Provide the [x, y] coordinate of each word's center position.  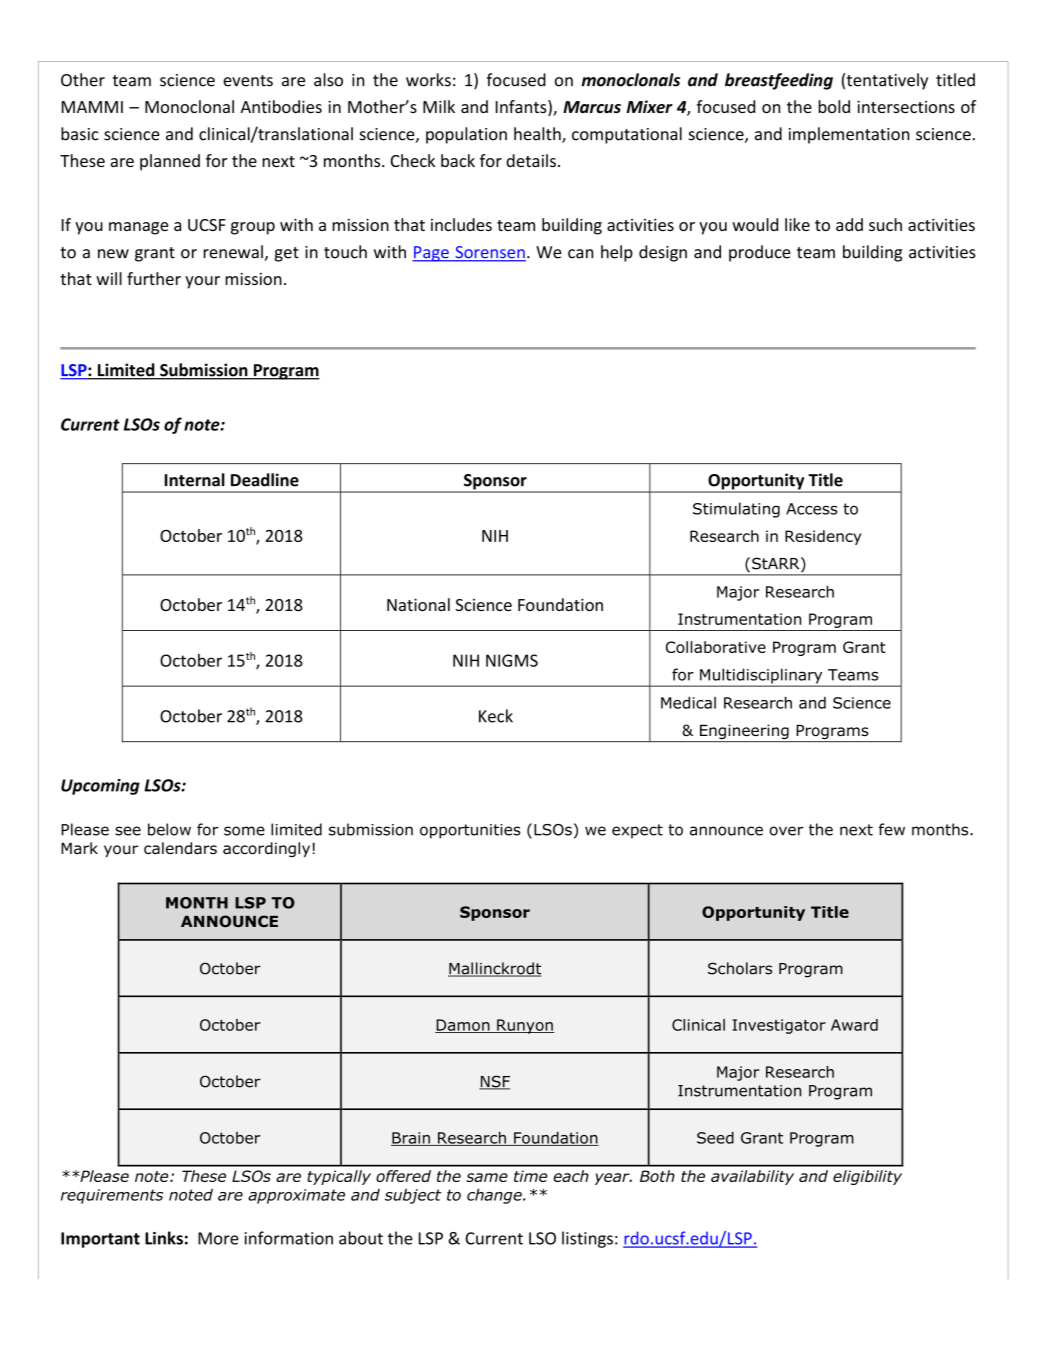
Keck [496, 716]
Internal [194, 480]
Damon [463, 1026]
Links [164, 1238]
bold [834, 106]
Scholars [740, 968]
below [169, 829]
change [495, 1196]
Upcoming [100, 787]
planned [170, 162]
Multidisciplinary [761, 677]
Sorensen [489, 253]
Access [812, 509]
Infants [522, 108]
